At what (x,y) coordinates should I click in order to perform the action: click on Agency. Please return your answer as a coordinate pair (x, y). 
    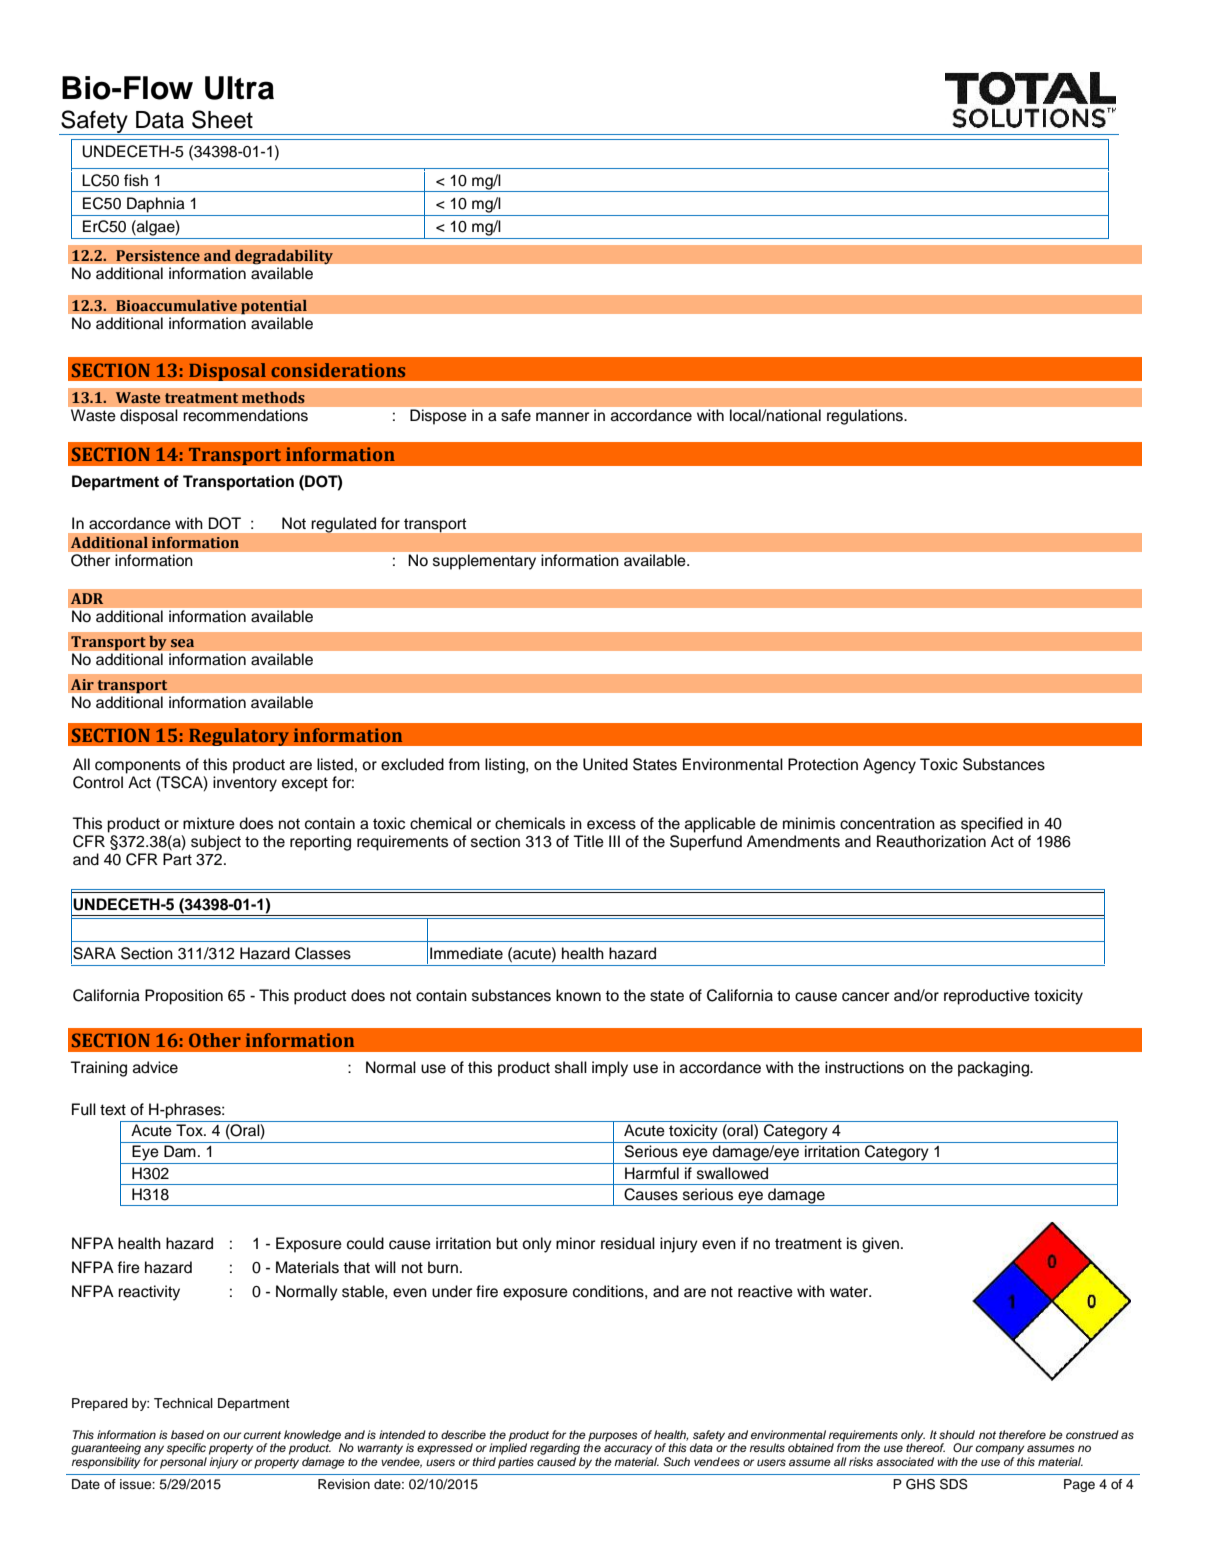
    Looking at the image, I should click on (889, 766).
